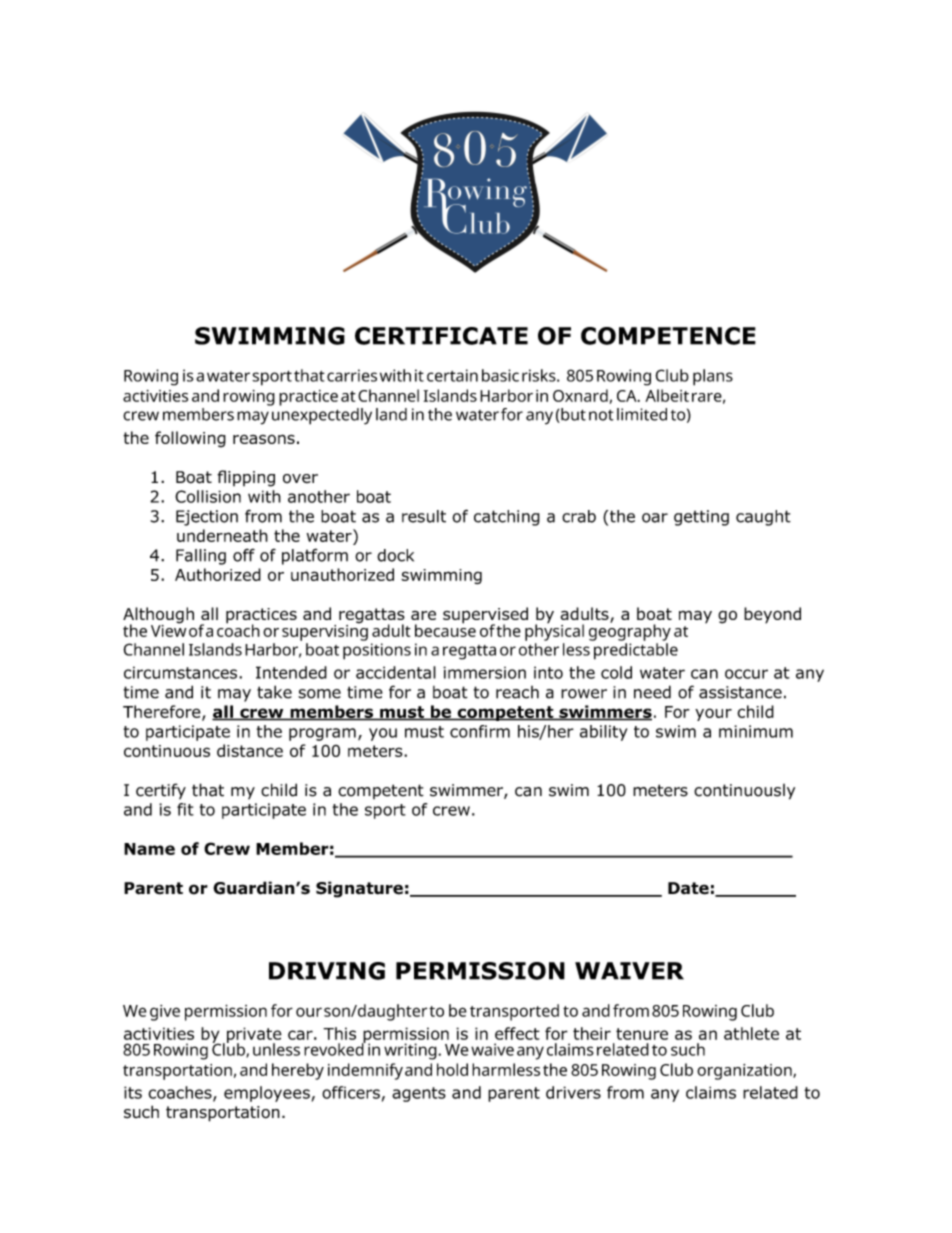  I want to click on plans, so click(713, 377).
